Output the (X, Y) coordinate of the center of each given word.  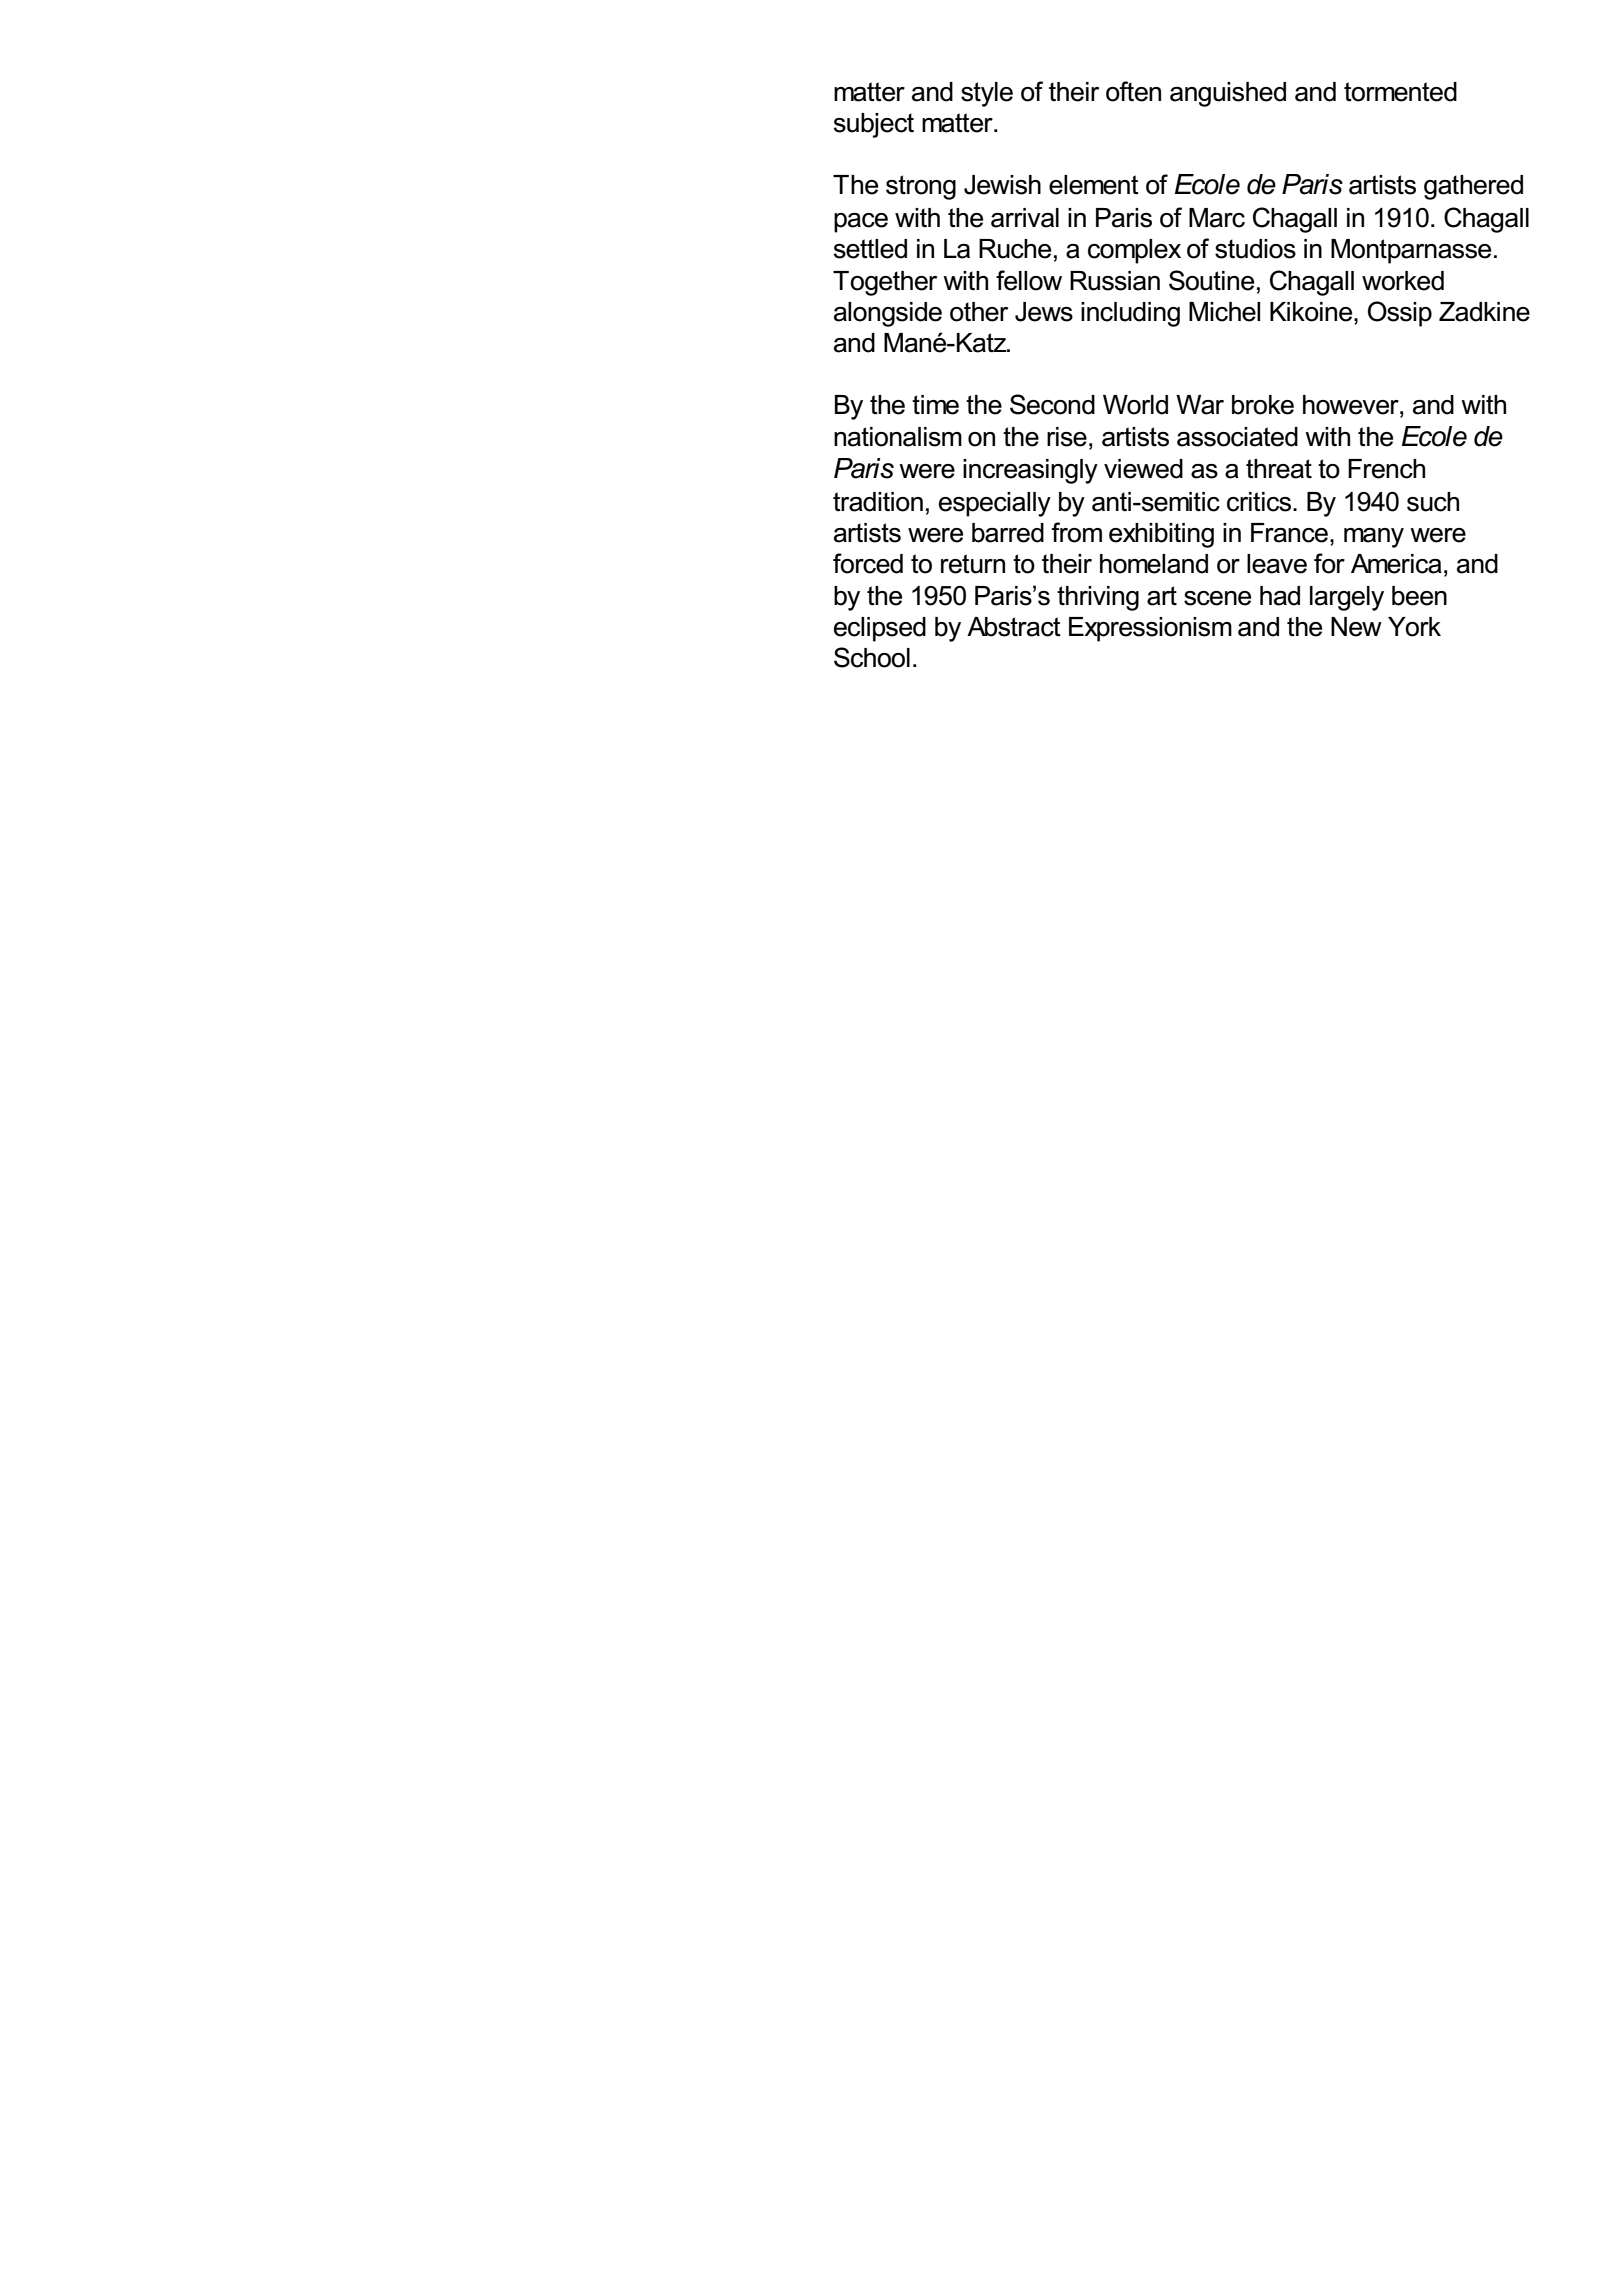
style (987, 94)
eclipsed (880, 629)
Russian (1115, 281)
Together (885, 283)
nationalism (898, 437)
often (1133, 91)
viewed (1143, 469)
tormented (1400, 92)
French (1386, 469)
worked (1403, 281)
